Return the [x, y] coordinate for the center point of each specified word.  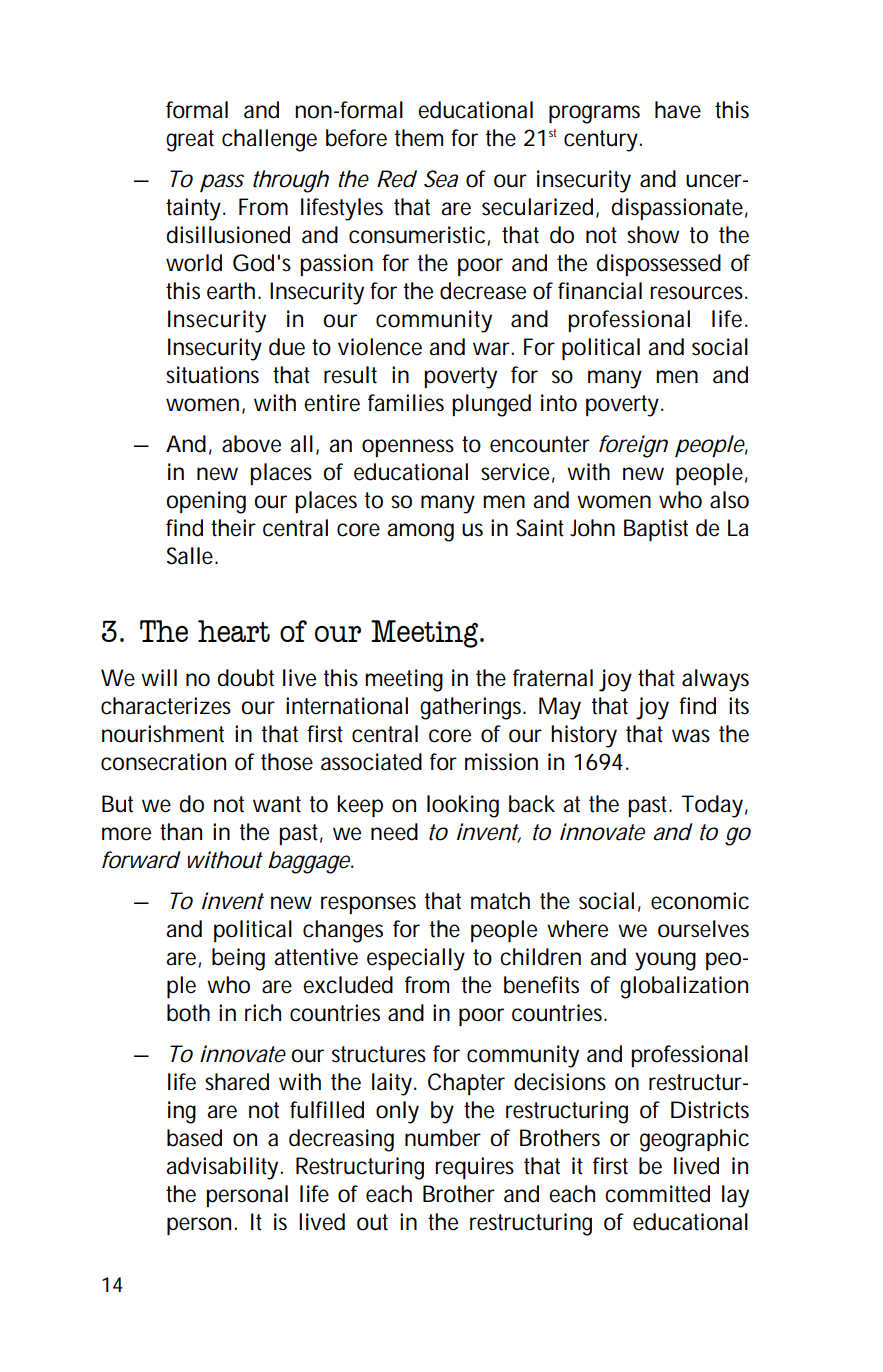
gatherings [472, 708]
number [443, 1138]
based [194, 1138]
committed [657, 1194]
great [190, 141]
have [678, 110]
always [715, 680]
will [159, 677]
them [419, 138]
